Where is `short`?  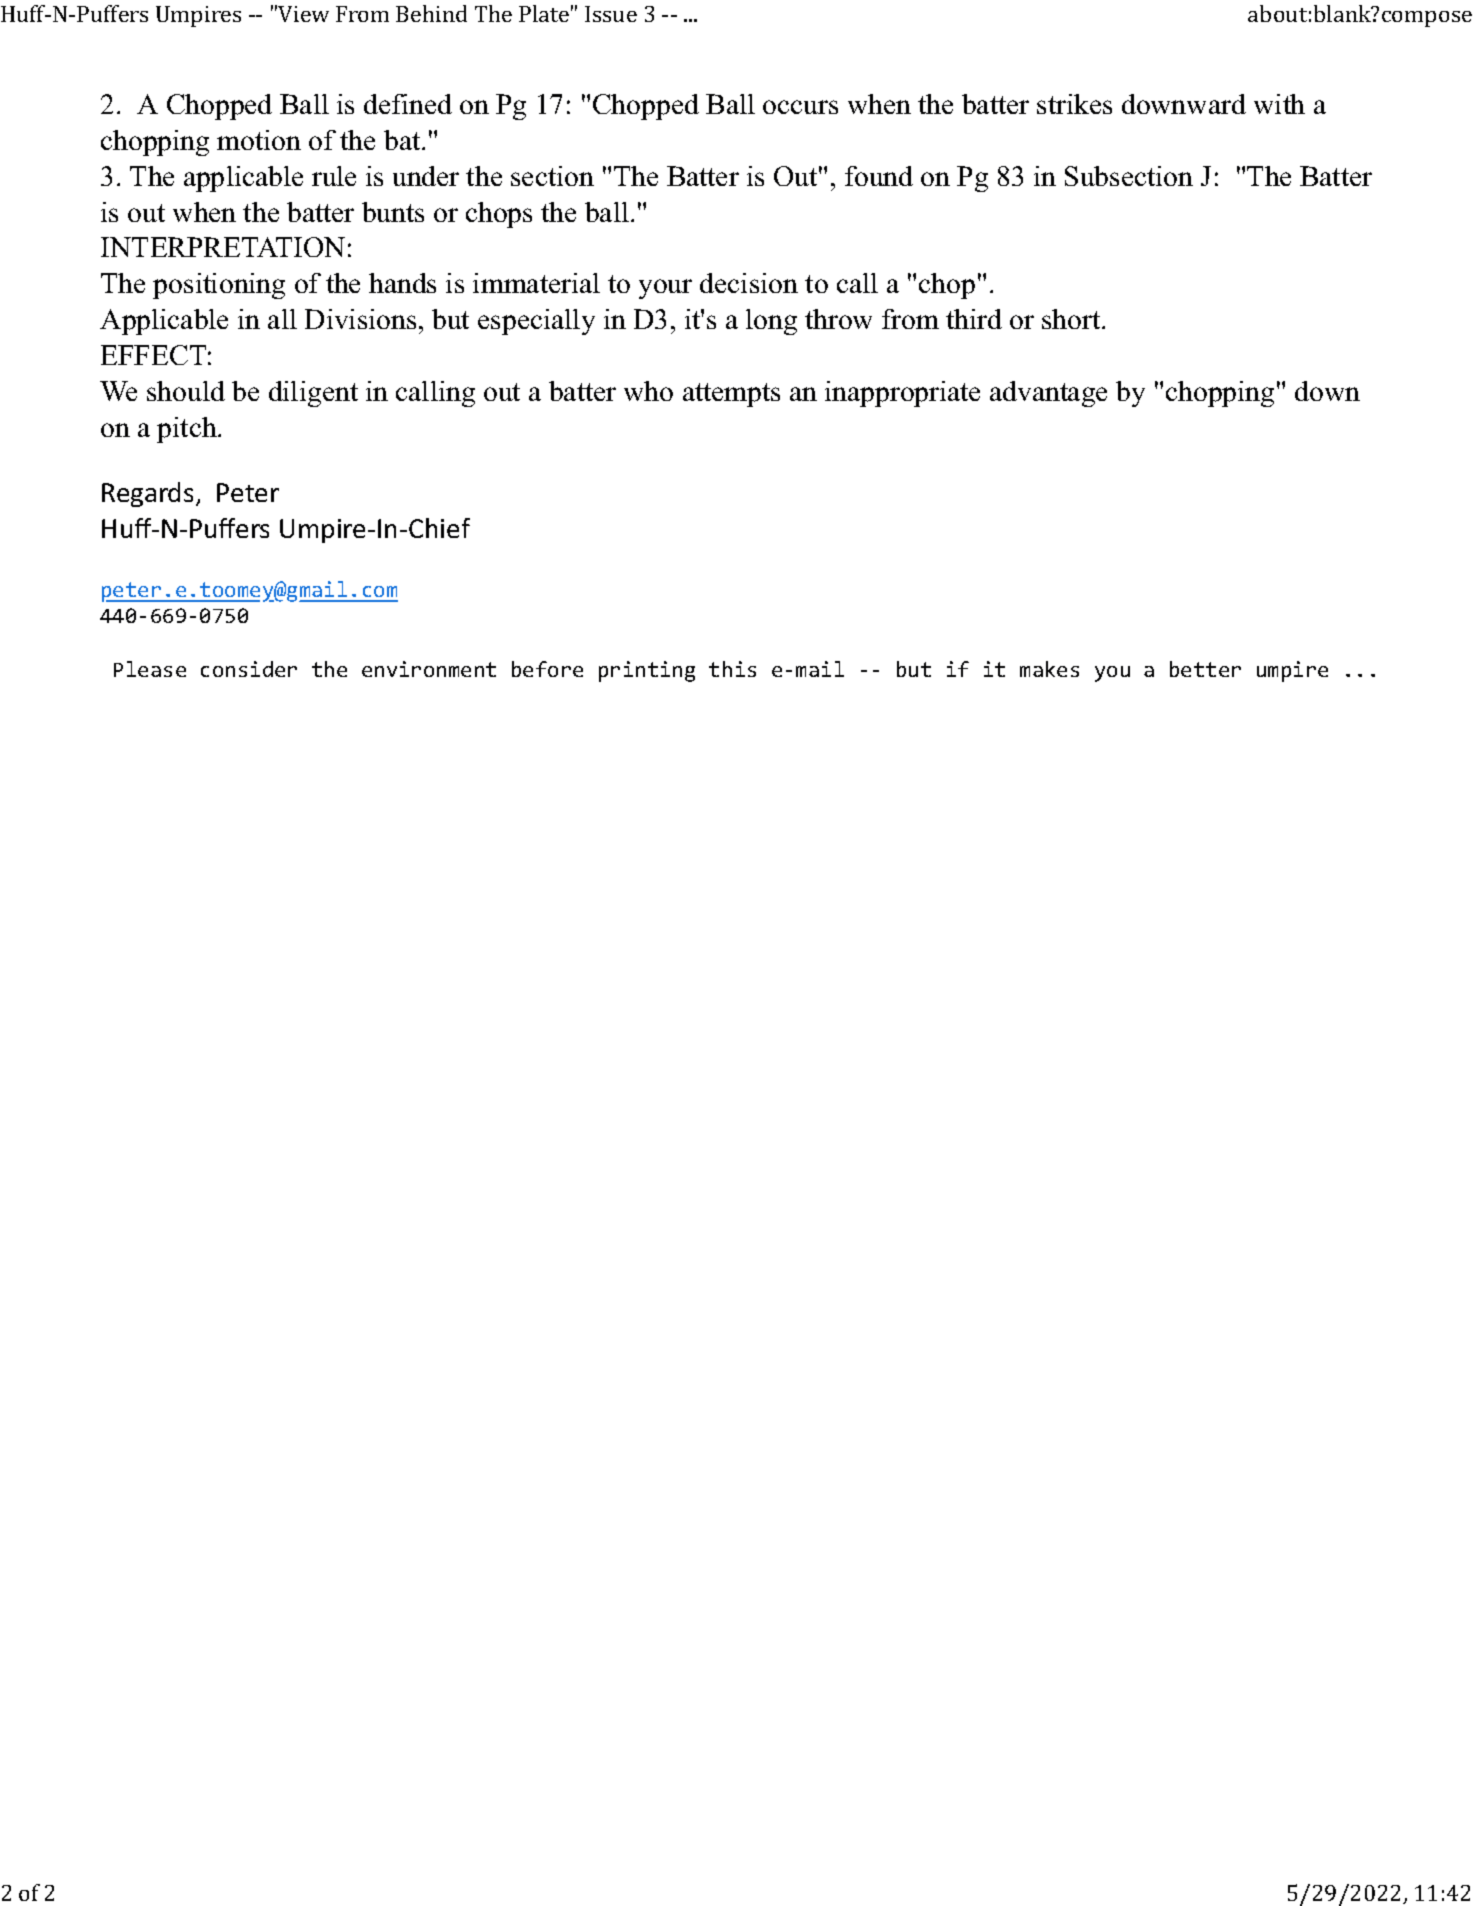 short is located at coordinates (1072, 319).
